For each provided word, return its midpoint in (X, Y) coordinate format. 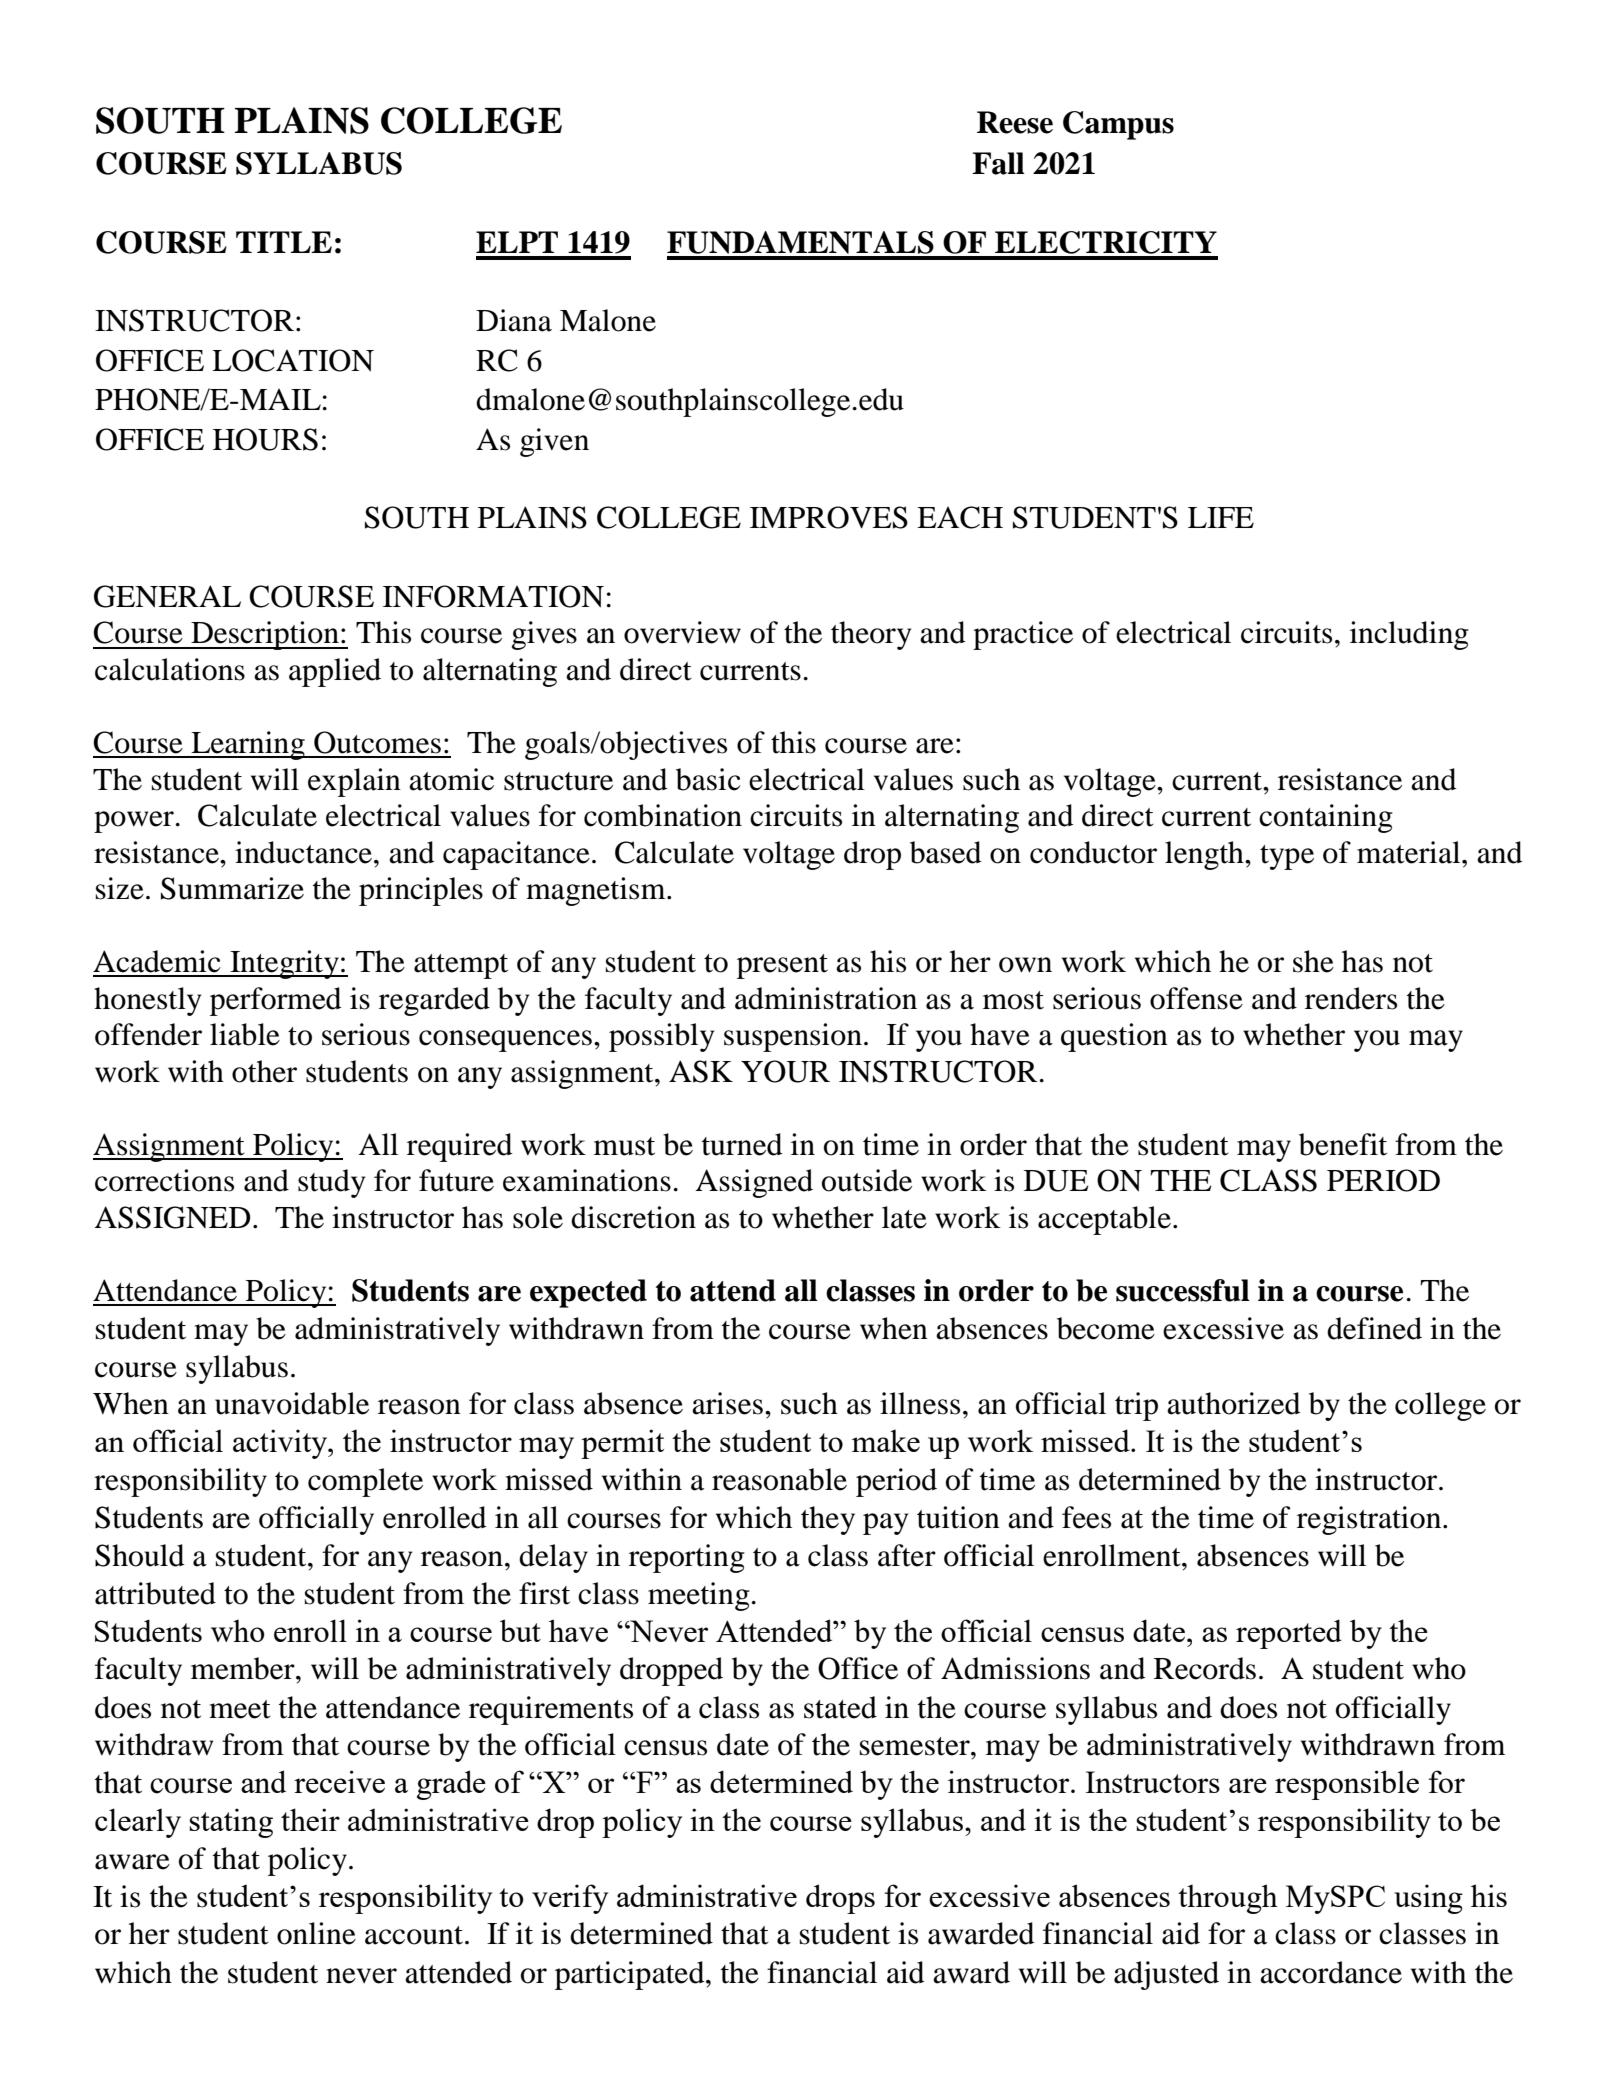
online (316, 1933)
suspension (793, 1037)
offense (1196, 998)
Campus (1118, 125)
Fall (998, 163)
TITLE (284, 242)
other (264, 1071)
